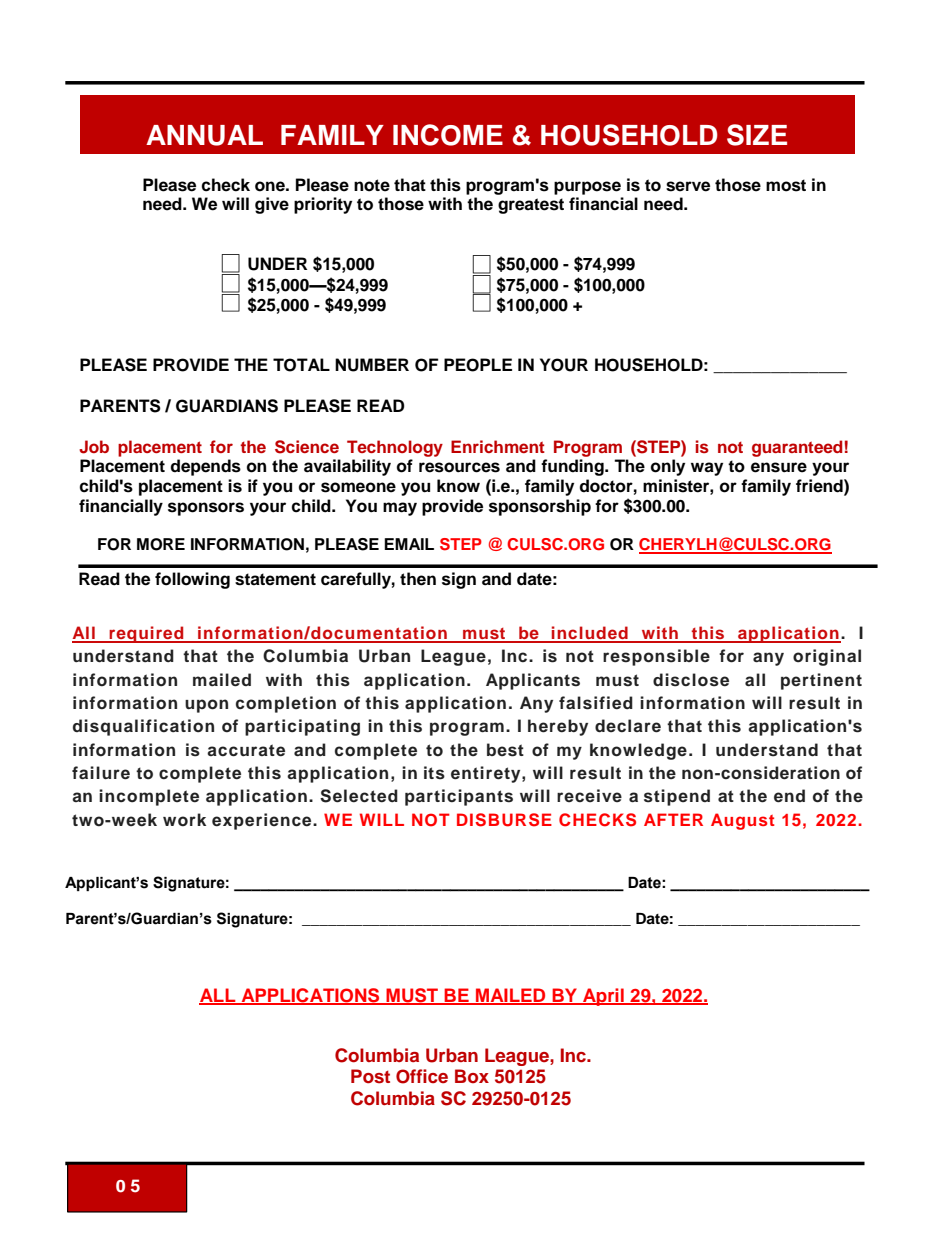 The image size is (952, 1233). I want to click on ANNUAL, so click(204, 135).
